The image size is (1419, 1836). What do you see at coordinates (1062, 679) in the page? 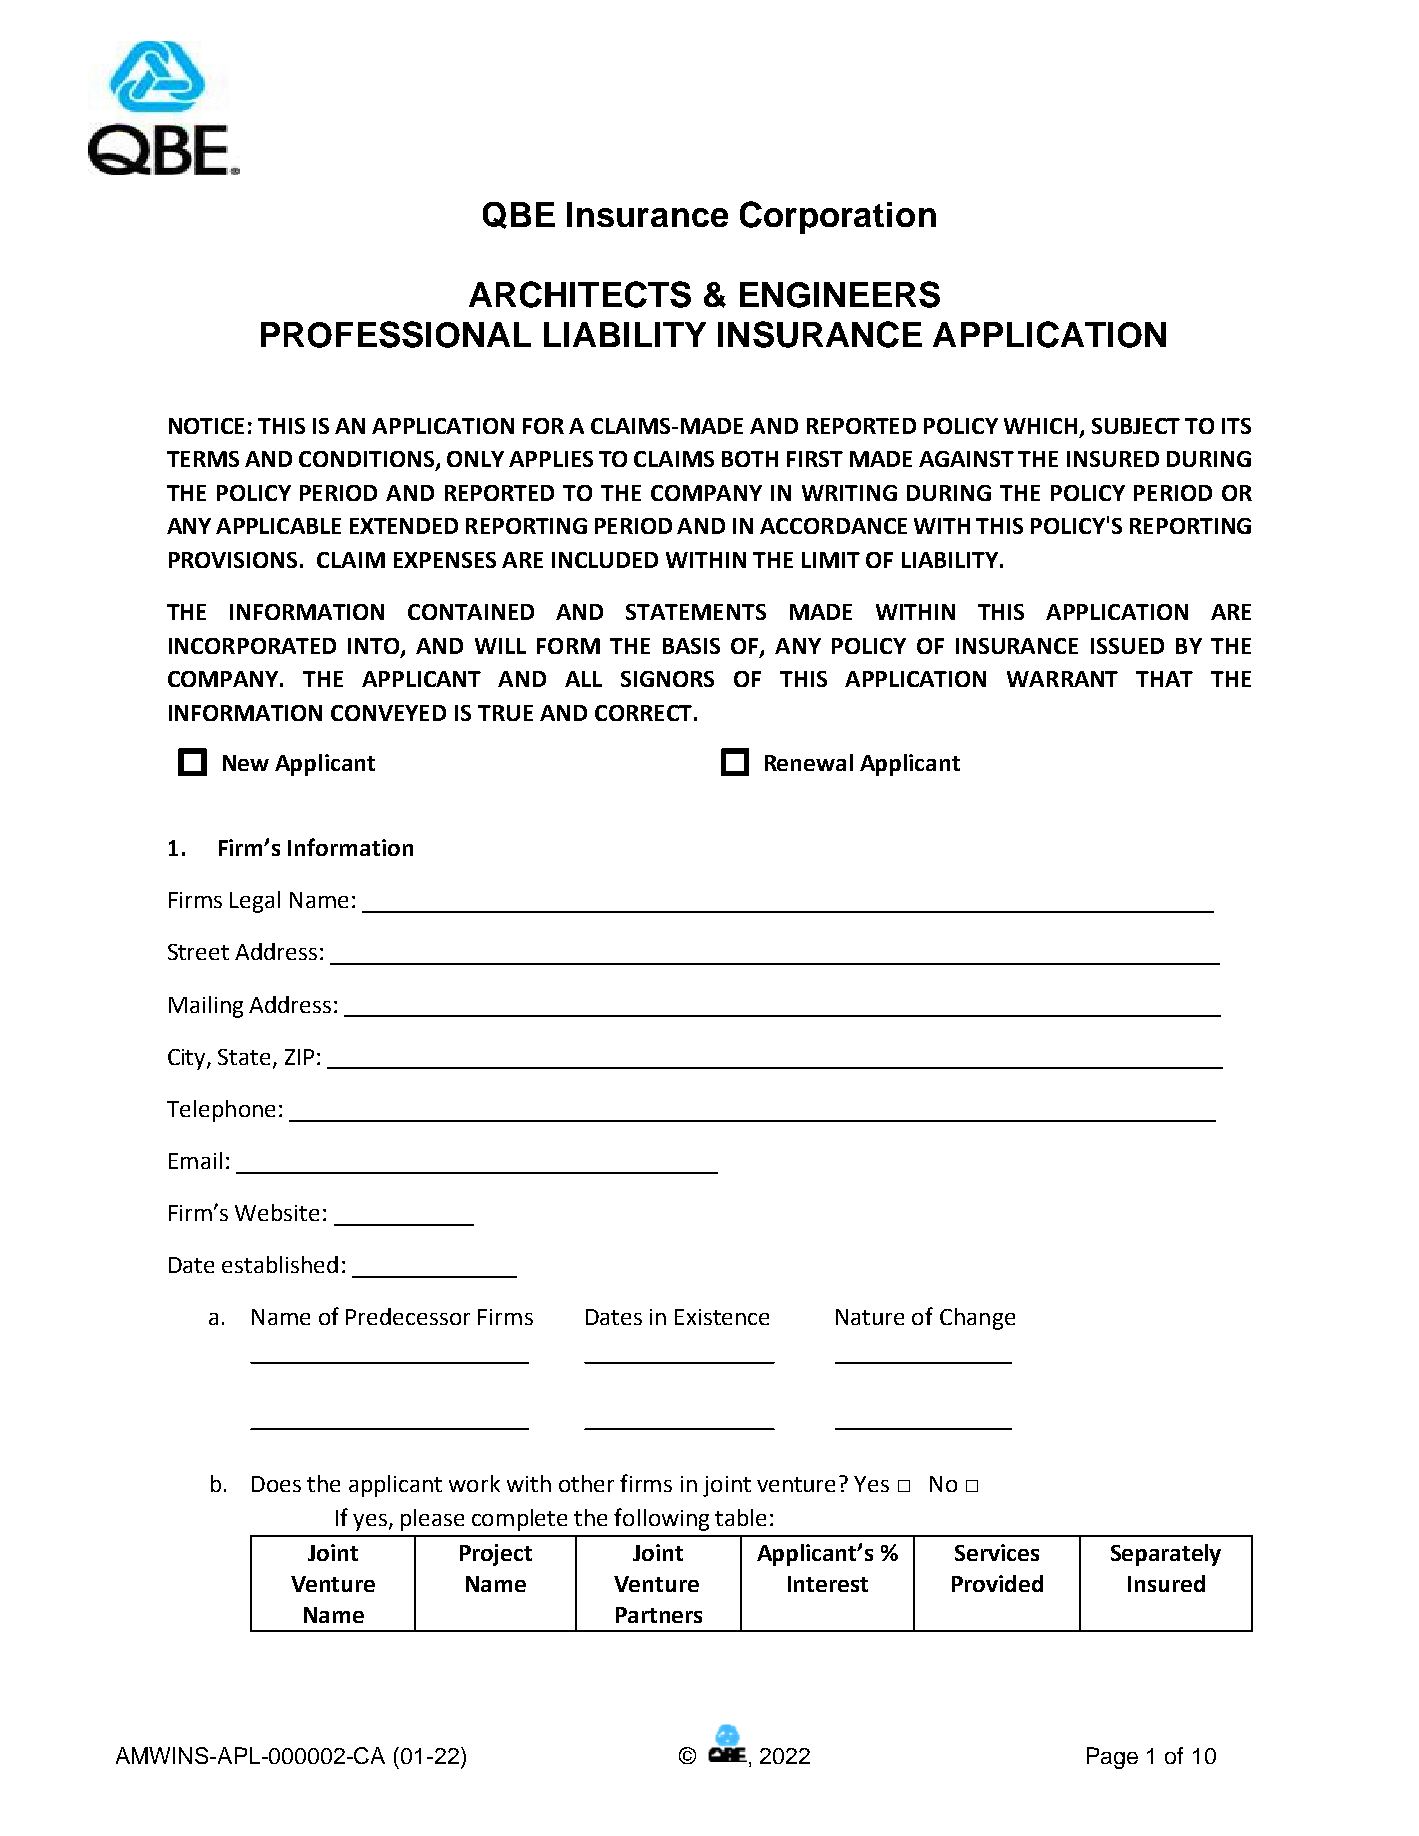
I see `WARRANT` at bounding box center [1062, 679].
